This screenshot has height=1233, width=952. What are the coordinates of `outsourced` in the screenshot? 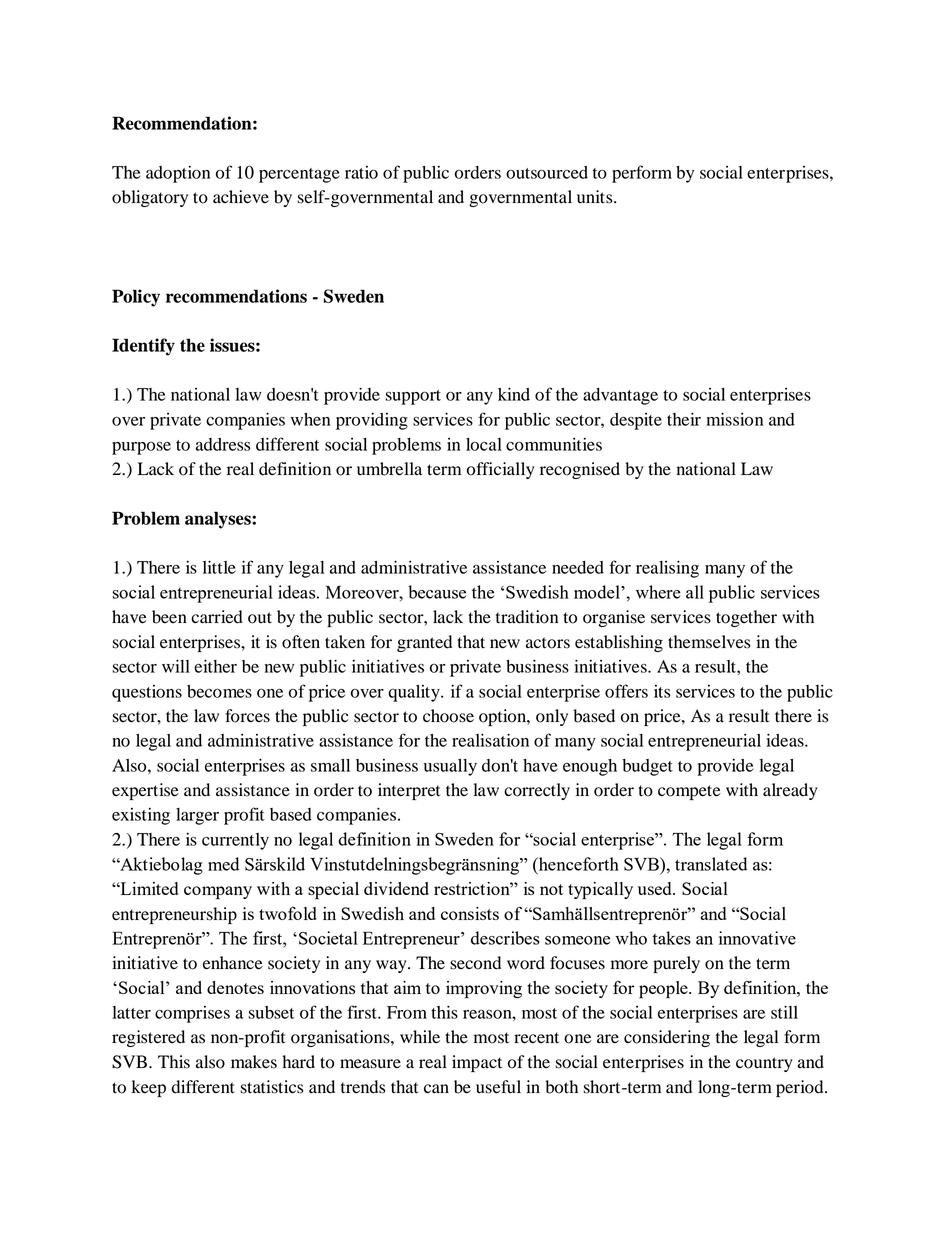 It's located at (547, 172).
